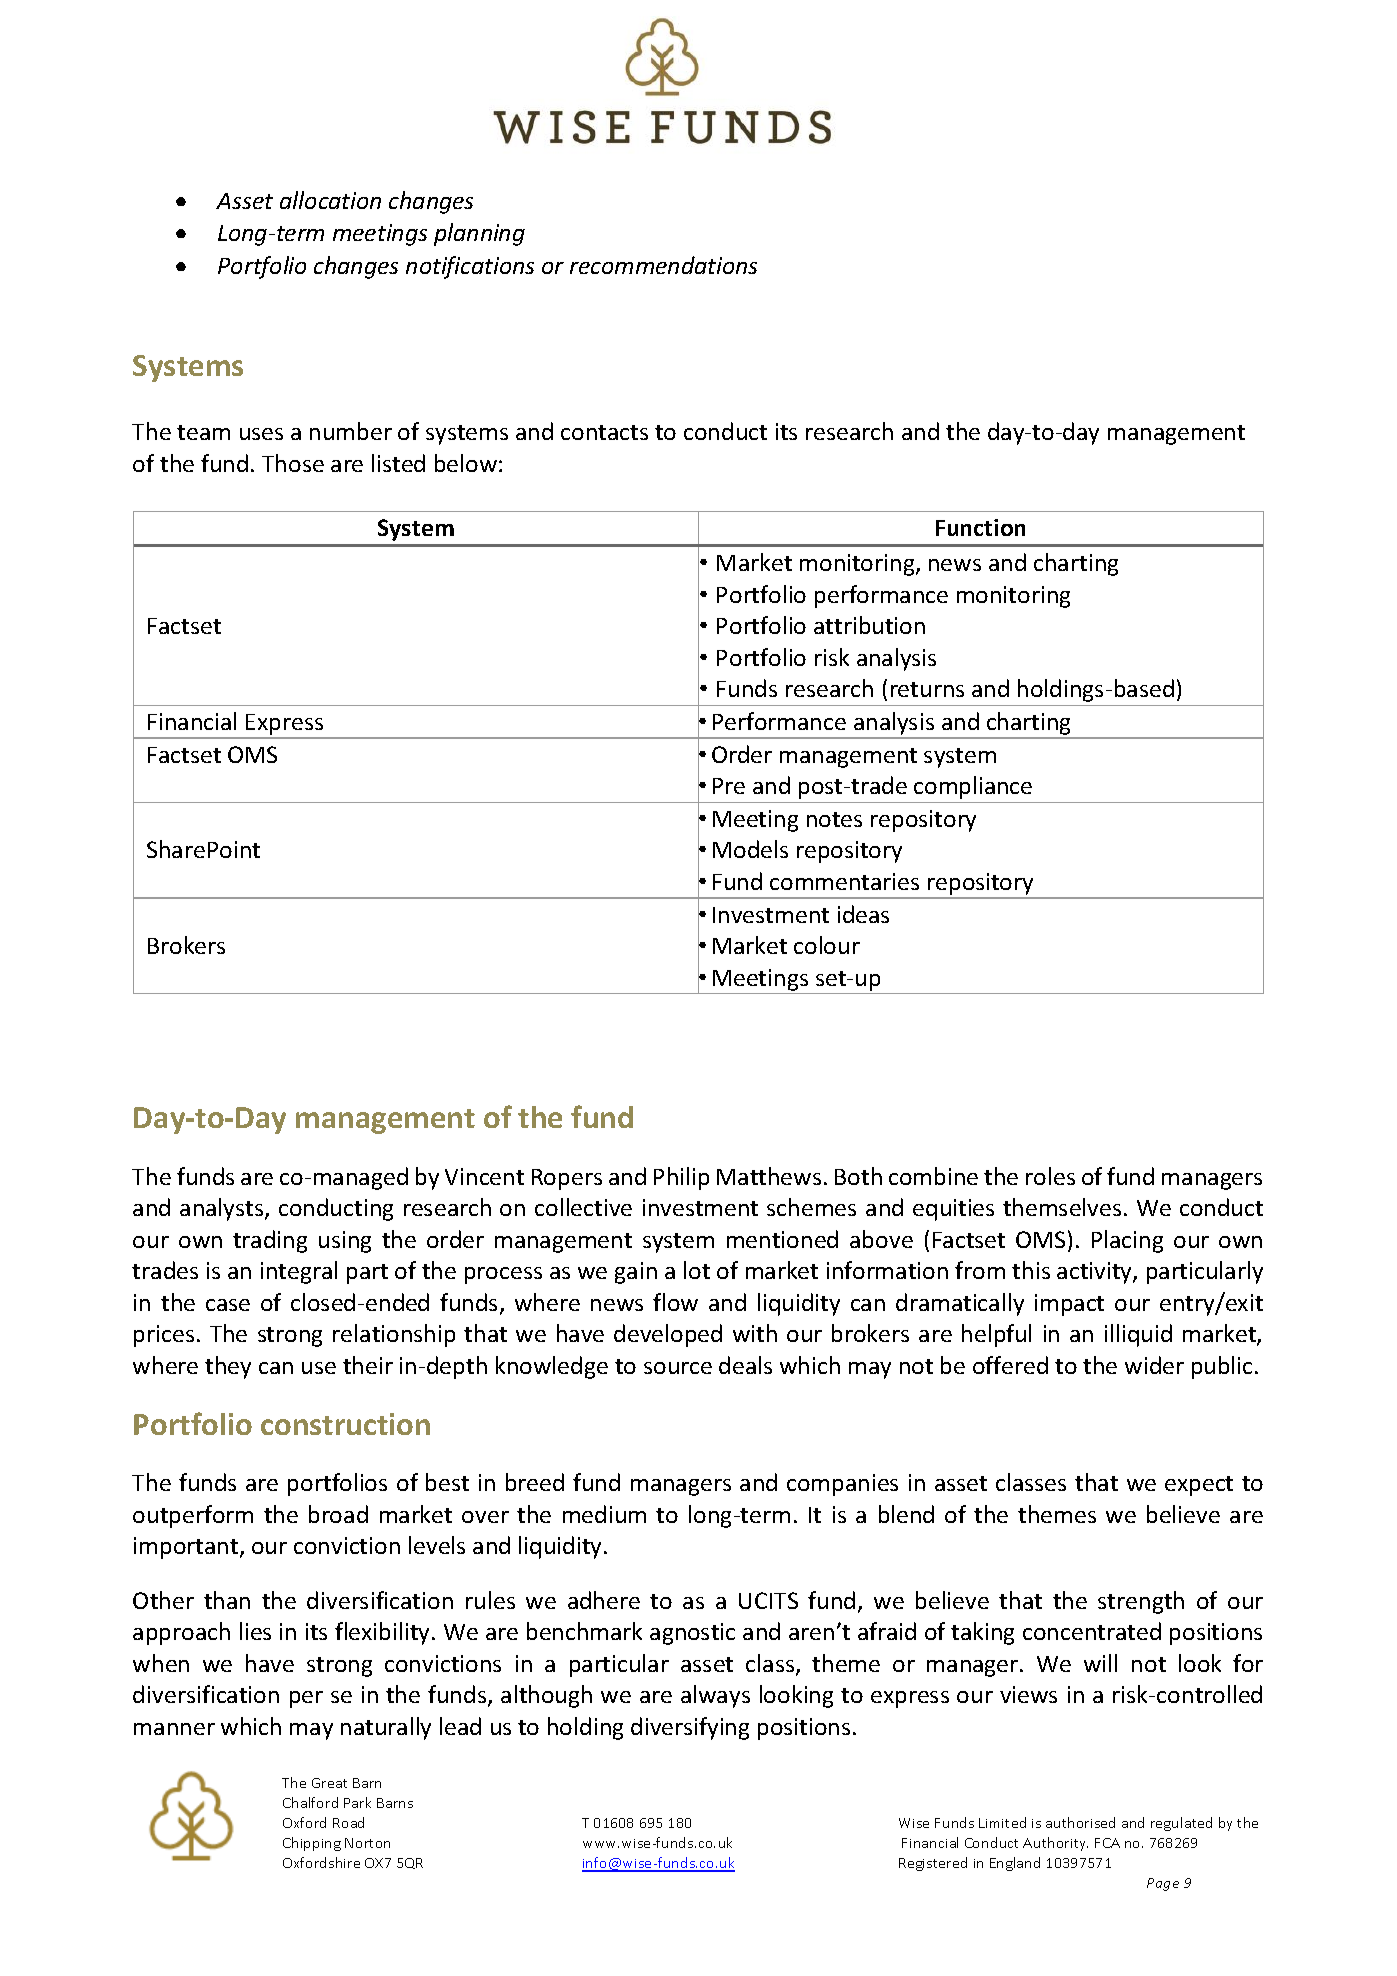 Image resolution: width=1397 pixels, height=1976 pixels. I want to click on Chipping, so click(312, 1844).
